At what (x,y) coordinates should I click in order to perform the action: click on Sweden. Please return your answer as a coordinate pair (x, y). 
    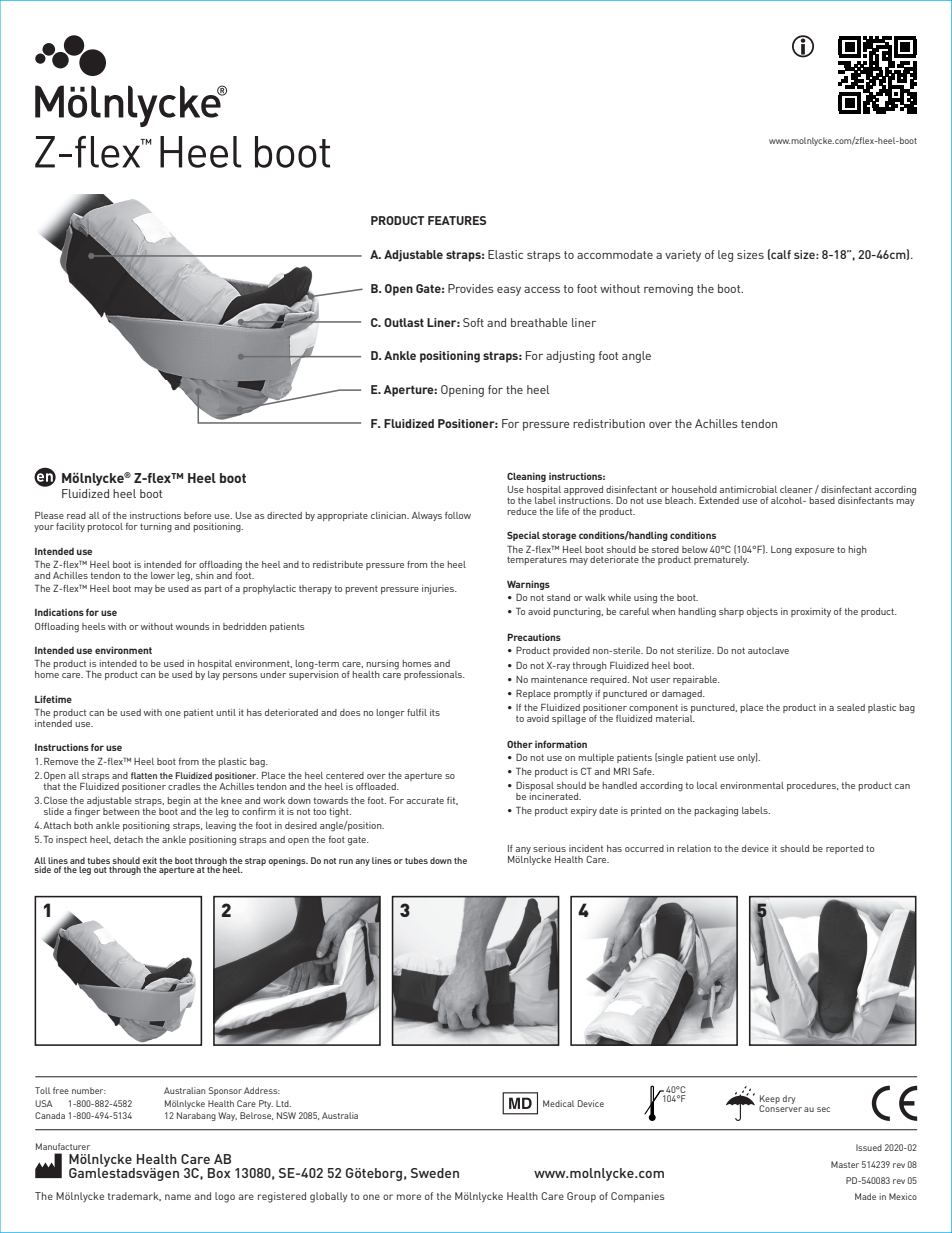
    Looking at the image, I should click on (435, 1173).
